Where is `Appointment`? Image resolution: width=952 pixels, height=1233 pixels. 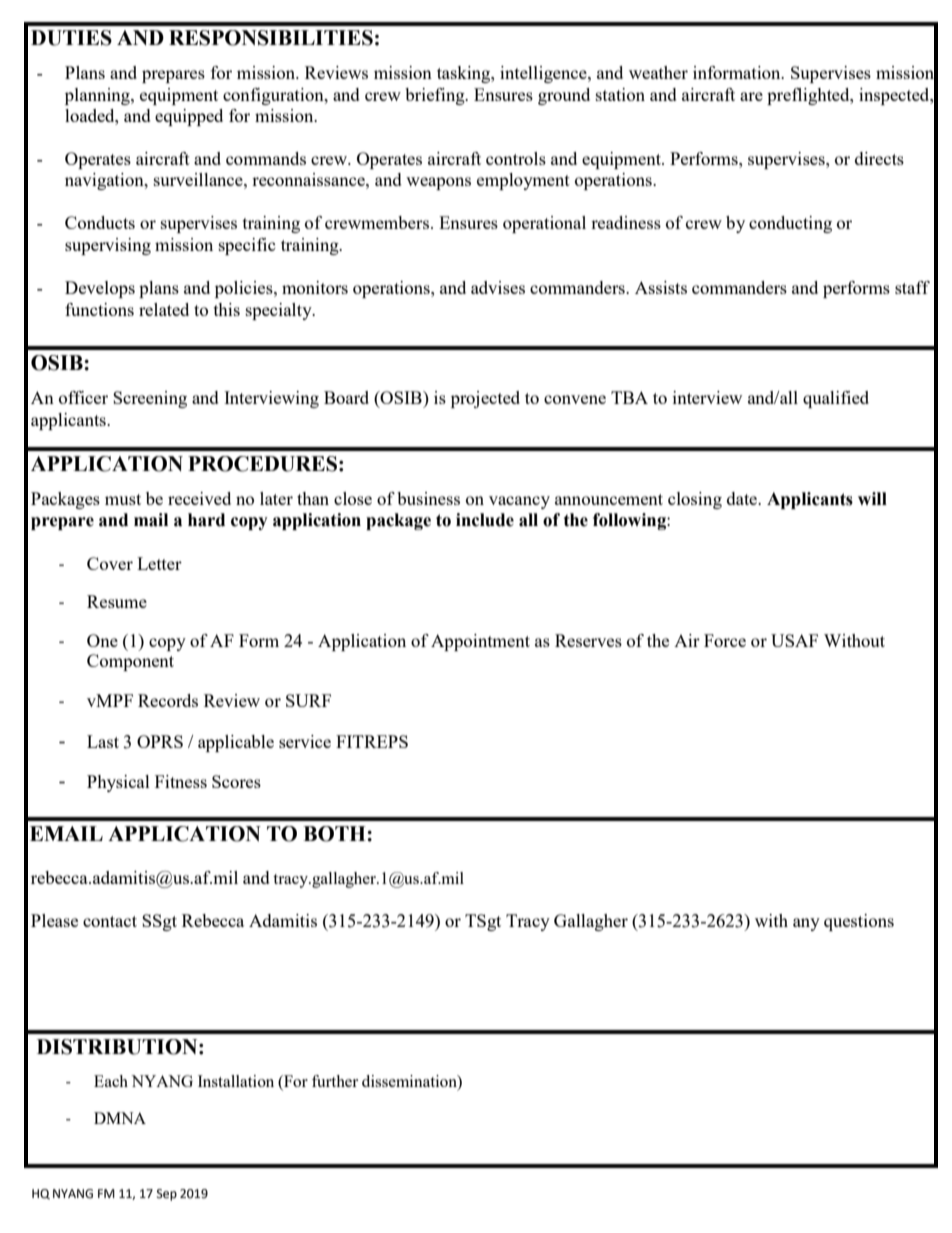
Appointment is located at coordinates (480, 642).
